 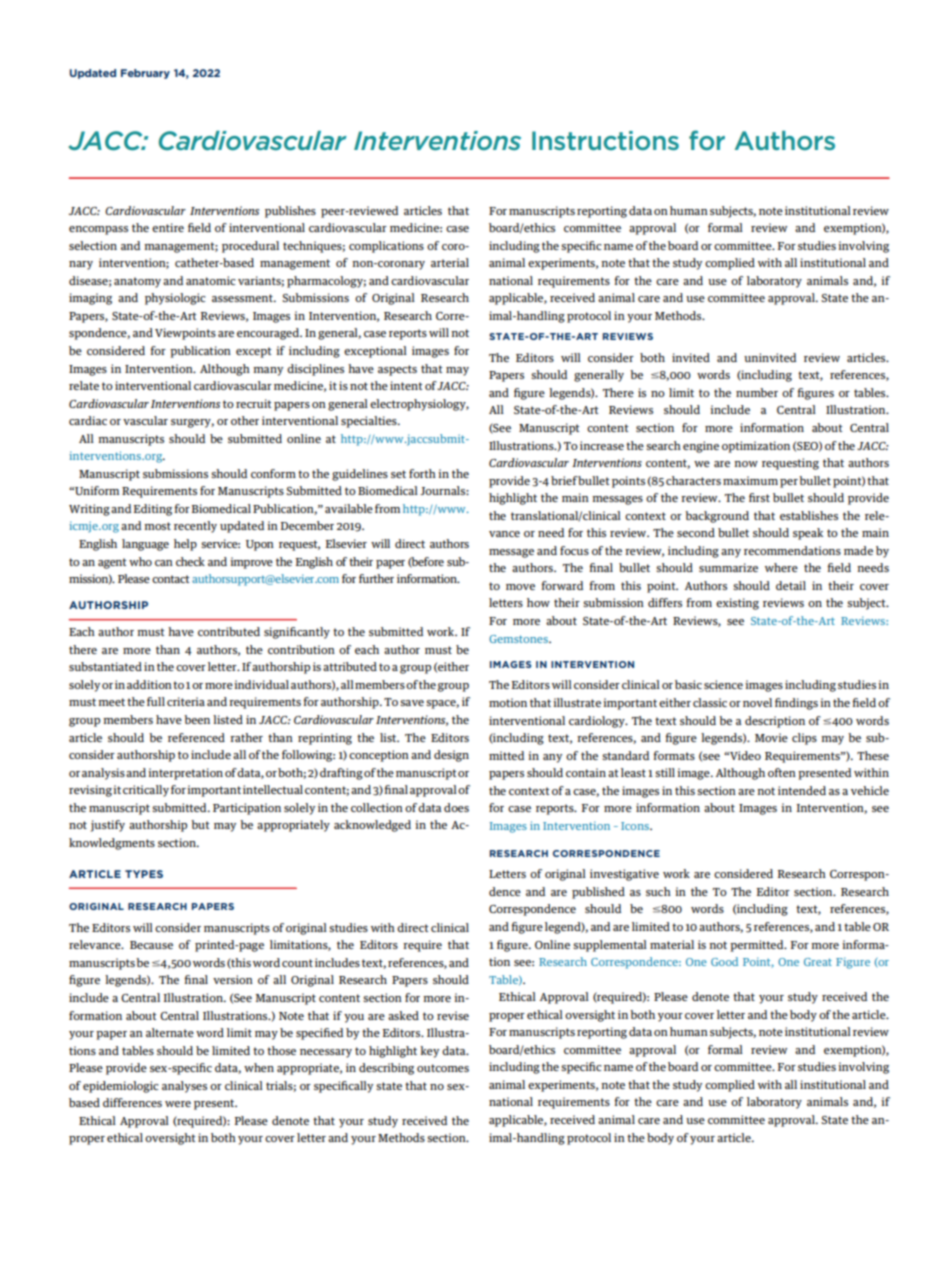 What do you see at coordinates (771, 737) in the document?
I see `Movie` at bounding box center [771, 737].
